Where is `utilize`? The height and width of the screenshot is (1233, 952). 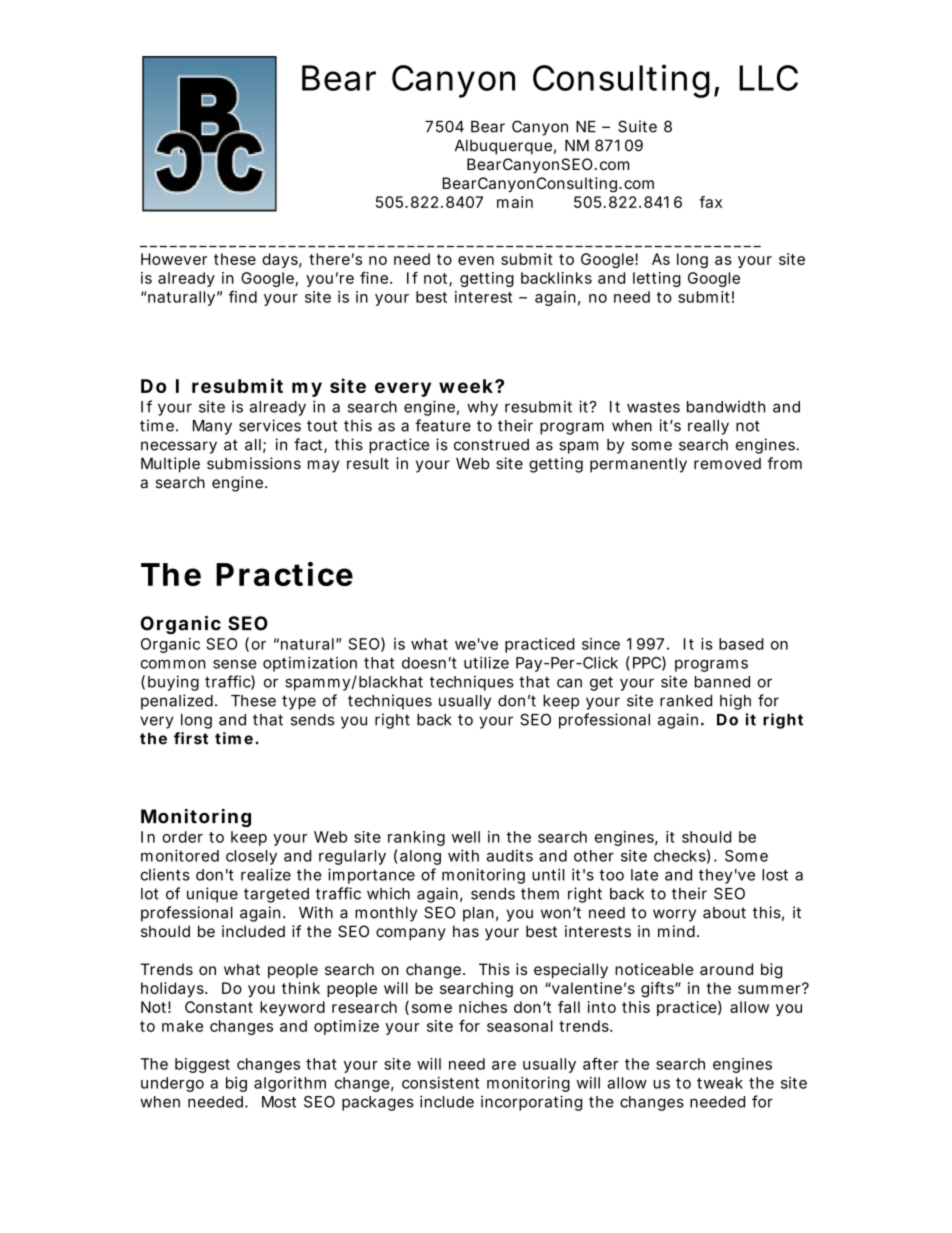
utilize is located at coordinates (486, 662).
